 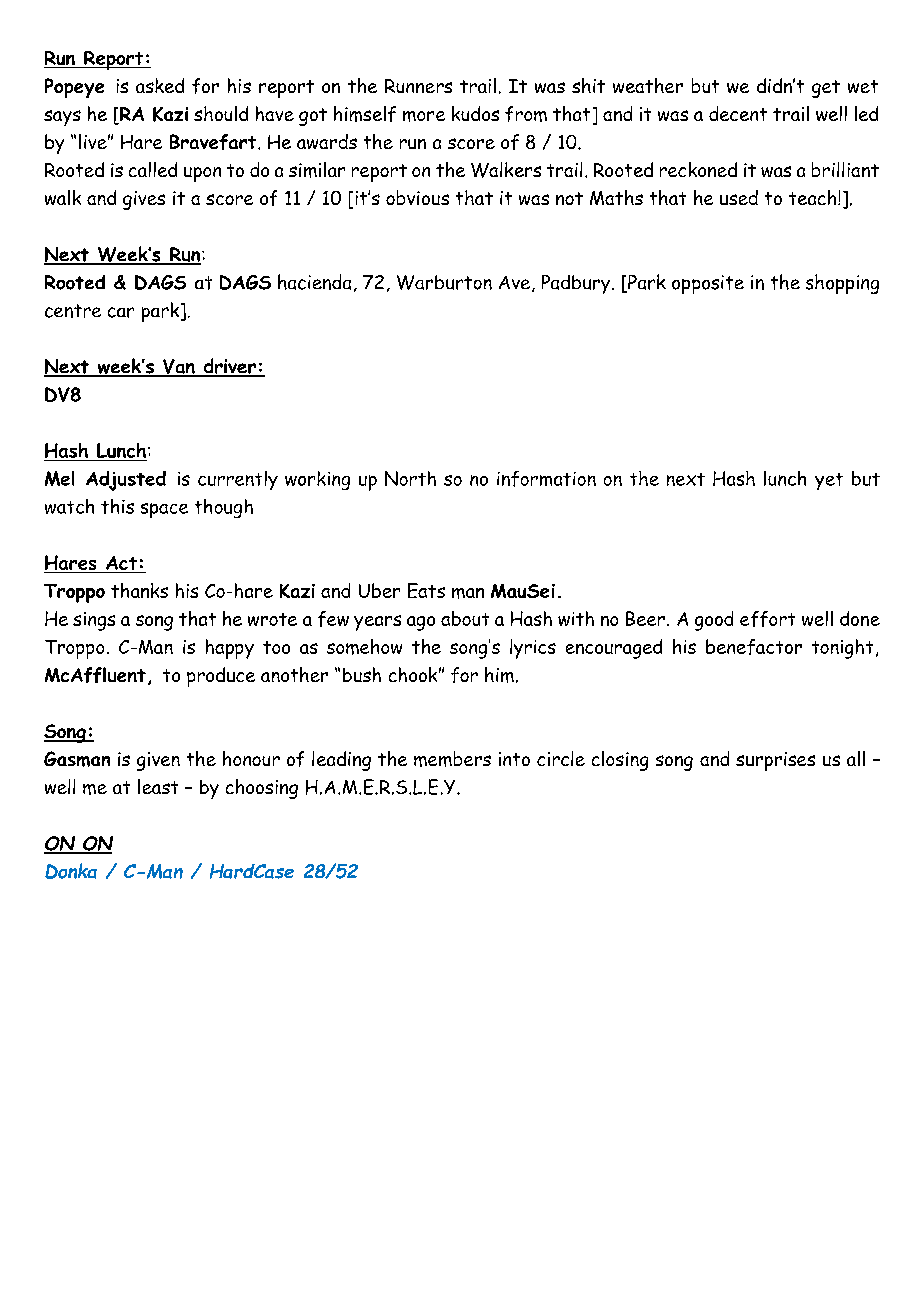 What do you see at coordinates (121, 312) in the screenshot?
I see `car` at bounding box center [121, 312].
